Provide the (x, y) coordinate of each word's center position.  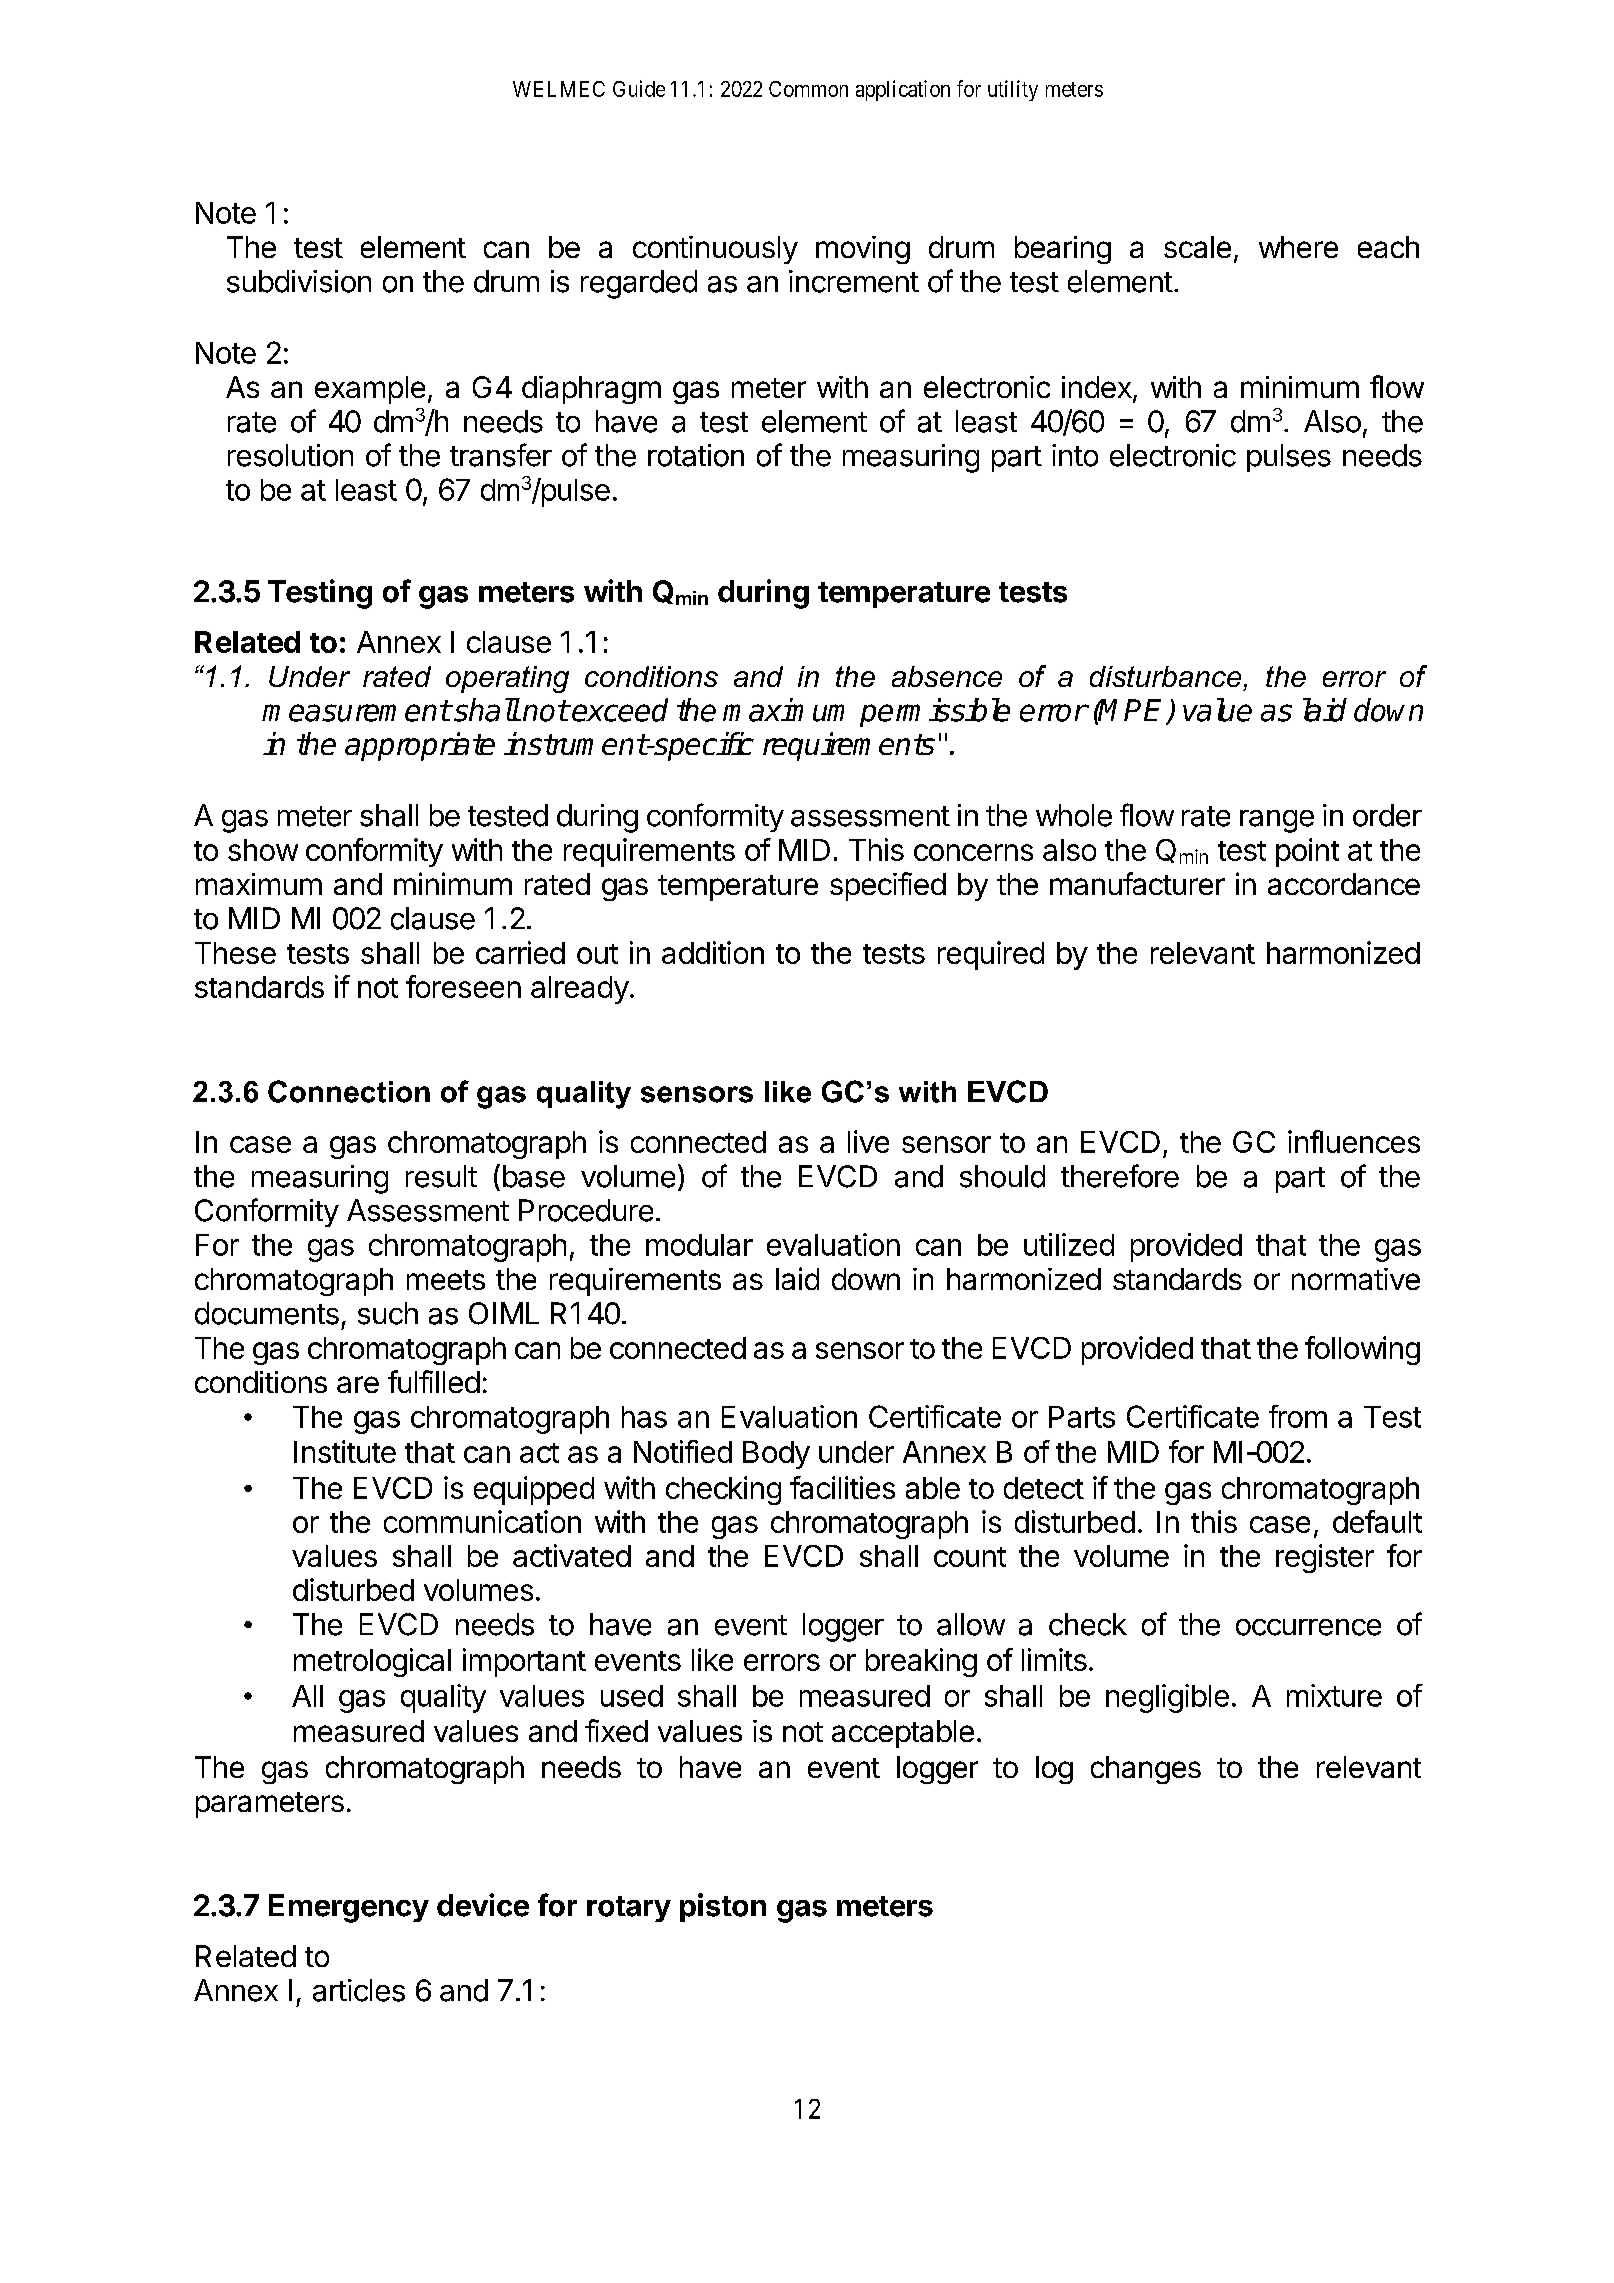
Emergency (349, 1908)
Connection (349, 1091)
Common (808, 89)
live (868, 1141)
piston (723, 1907)
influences (1354, 1141)
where (1298, 247)
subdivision (299, 281)
